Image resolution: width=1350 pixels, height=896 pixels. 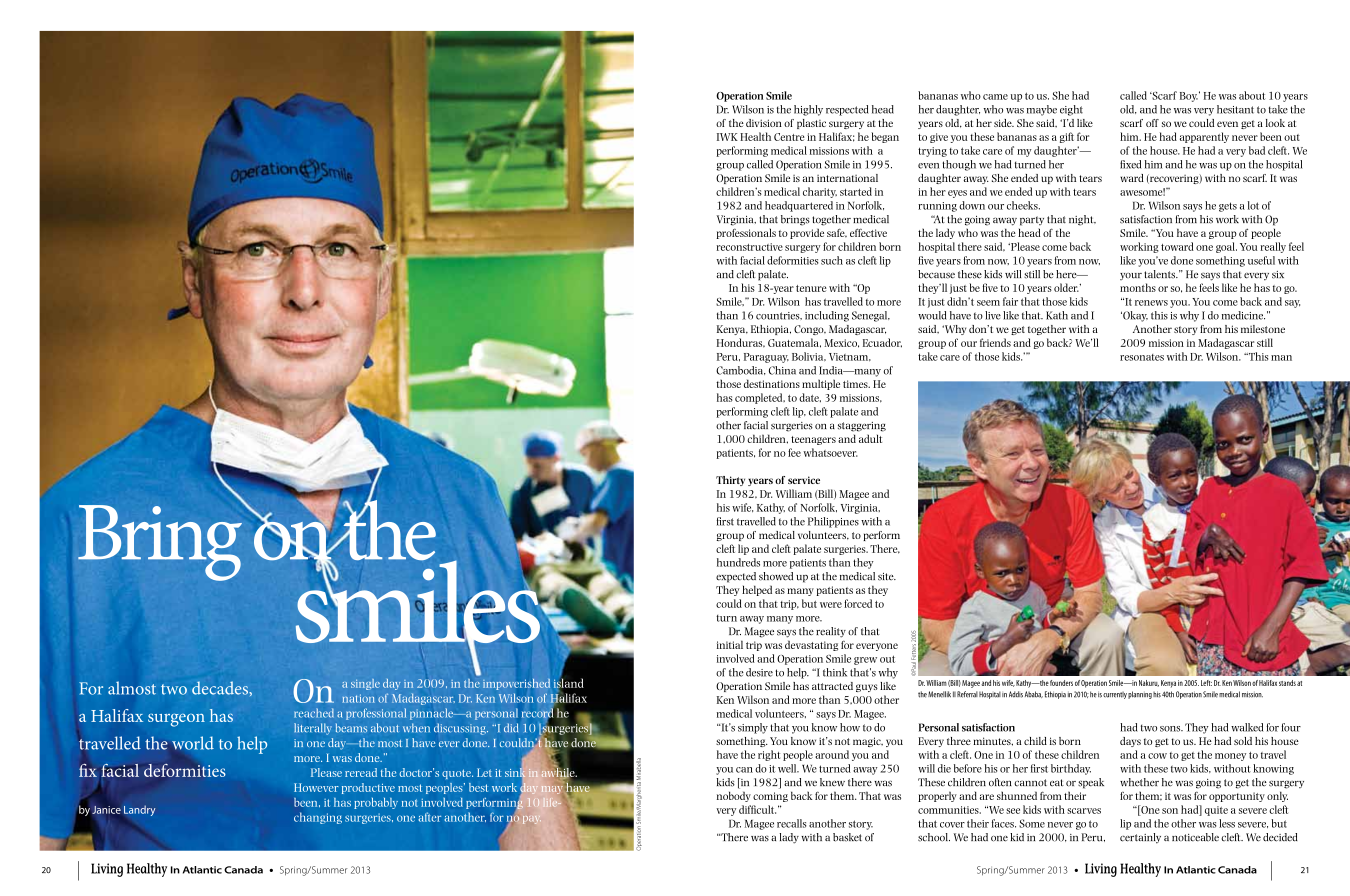 I want to click on scarves, so click(x=1084, y=811).
